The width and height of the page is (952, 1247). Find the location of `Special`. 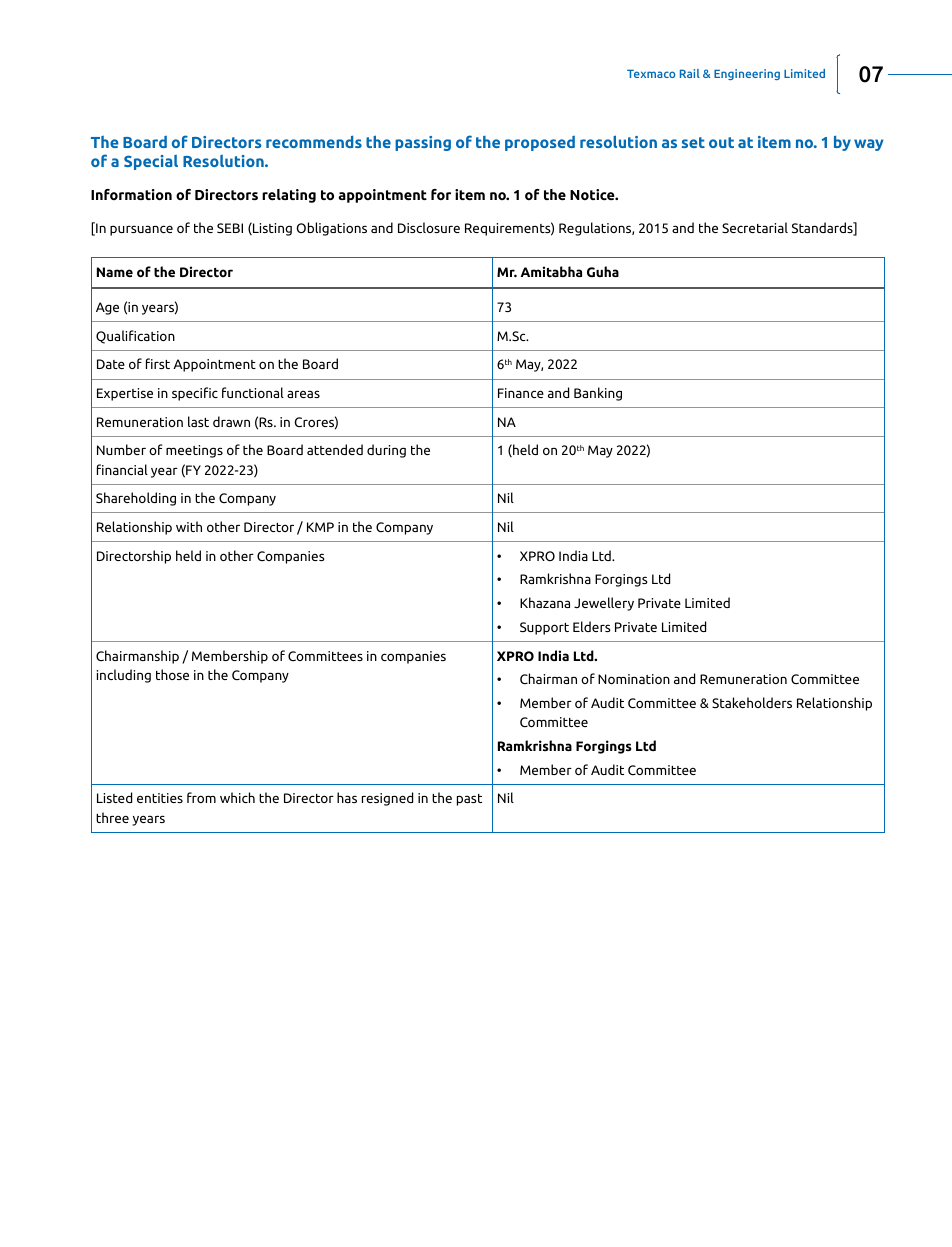

Special is located at coordinates (151, 162).
